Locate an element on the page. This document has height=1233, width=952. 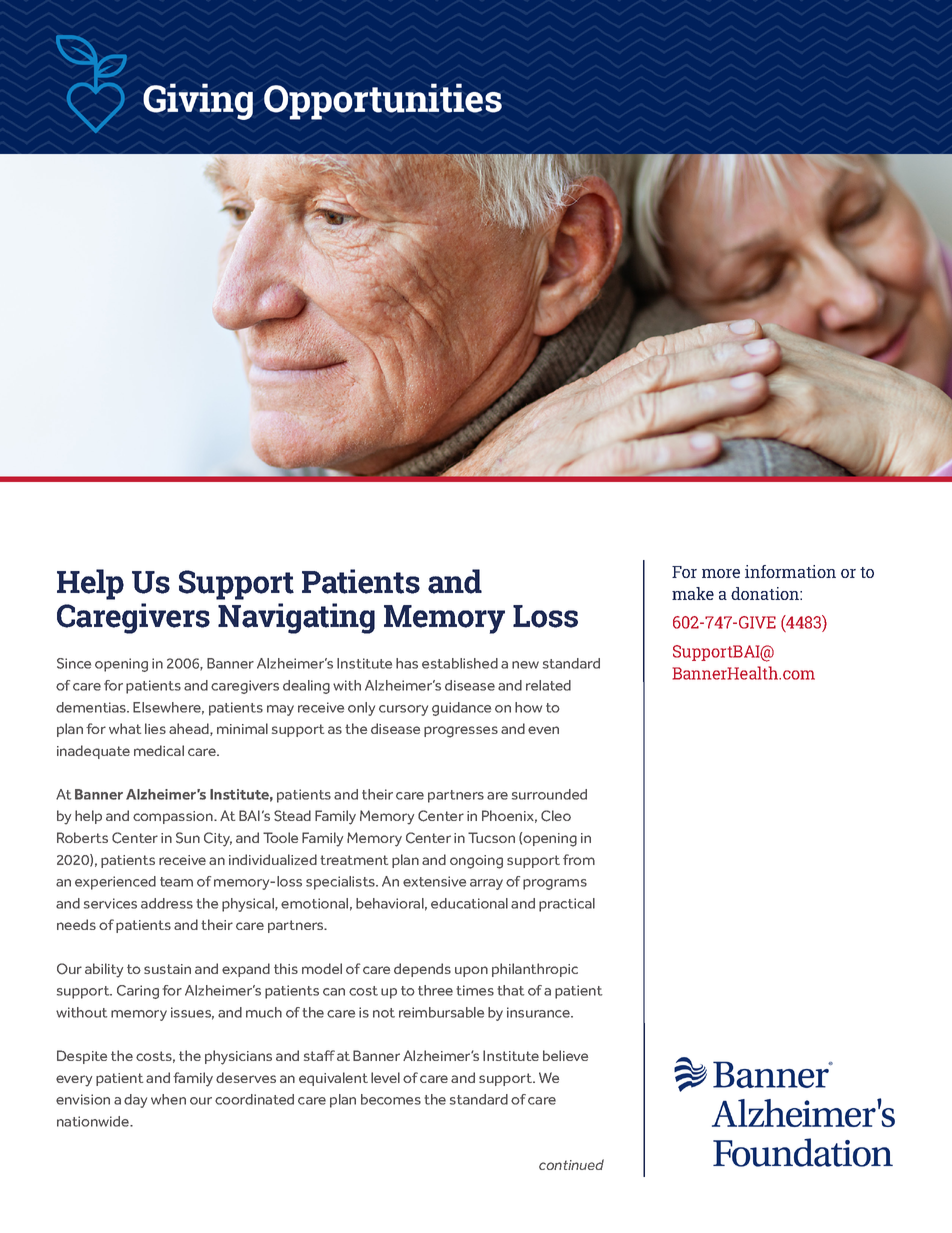
from is located at coordinates (579, 859).
